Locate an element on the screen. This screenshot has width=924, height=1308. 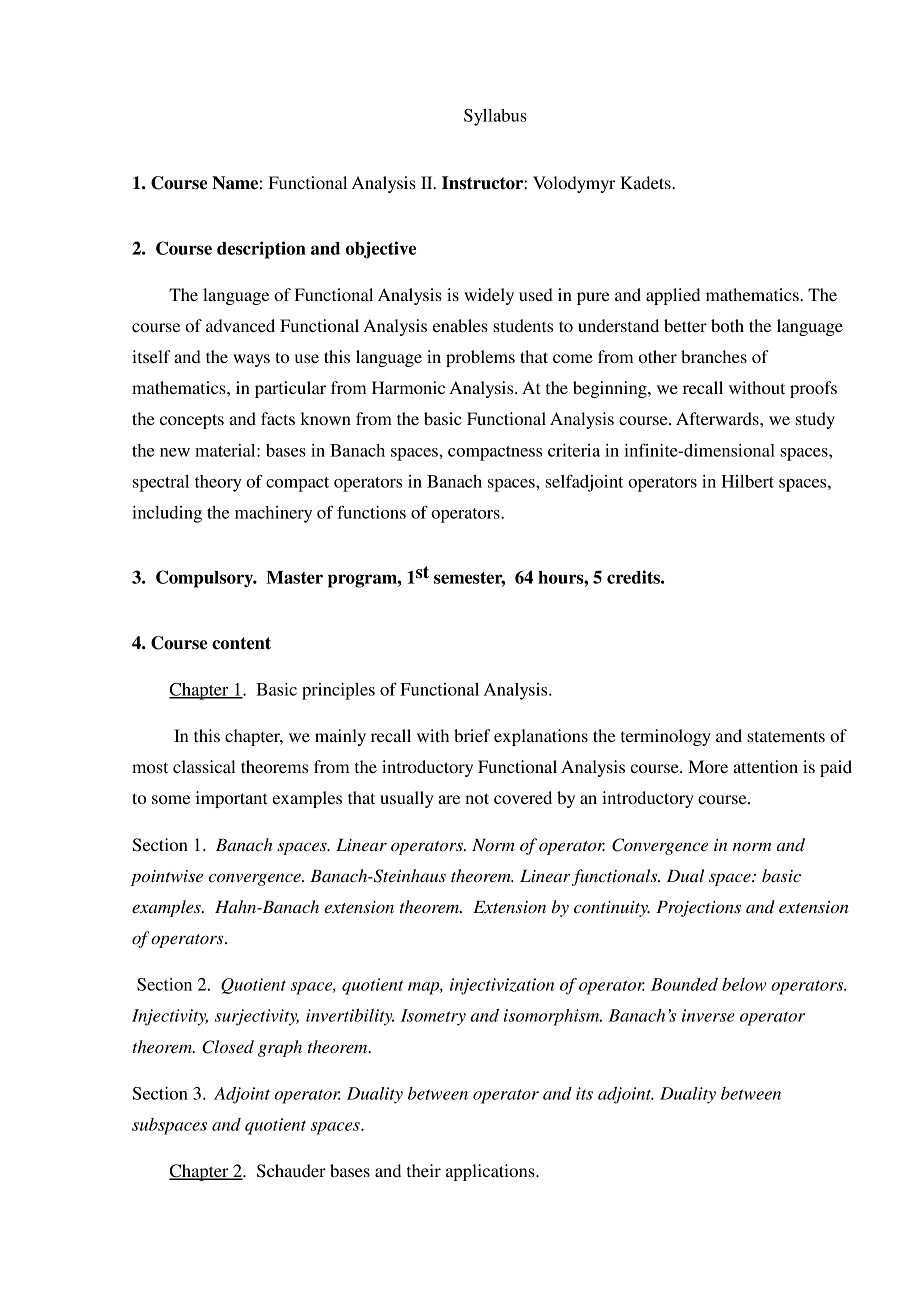
Syllabus is located at coordinates (495, 117).
